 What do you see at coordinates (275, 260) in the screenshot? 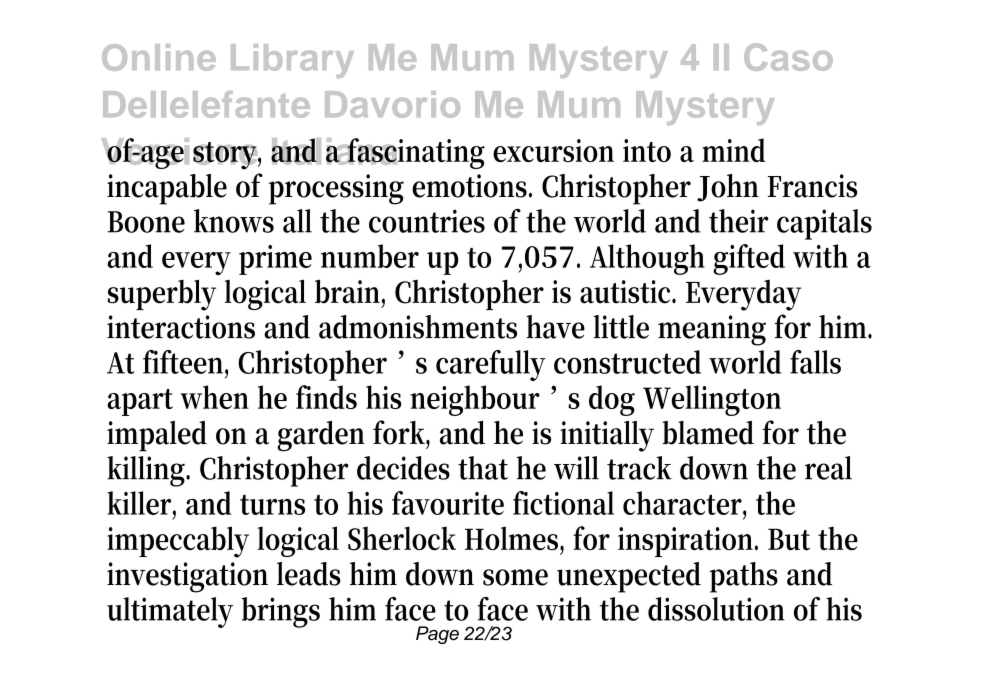
I see `prime` at bounding box center [275, 260].
